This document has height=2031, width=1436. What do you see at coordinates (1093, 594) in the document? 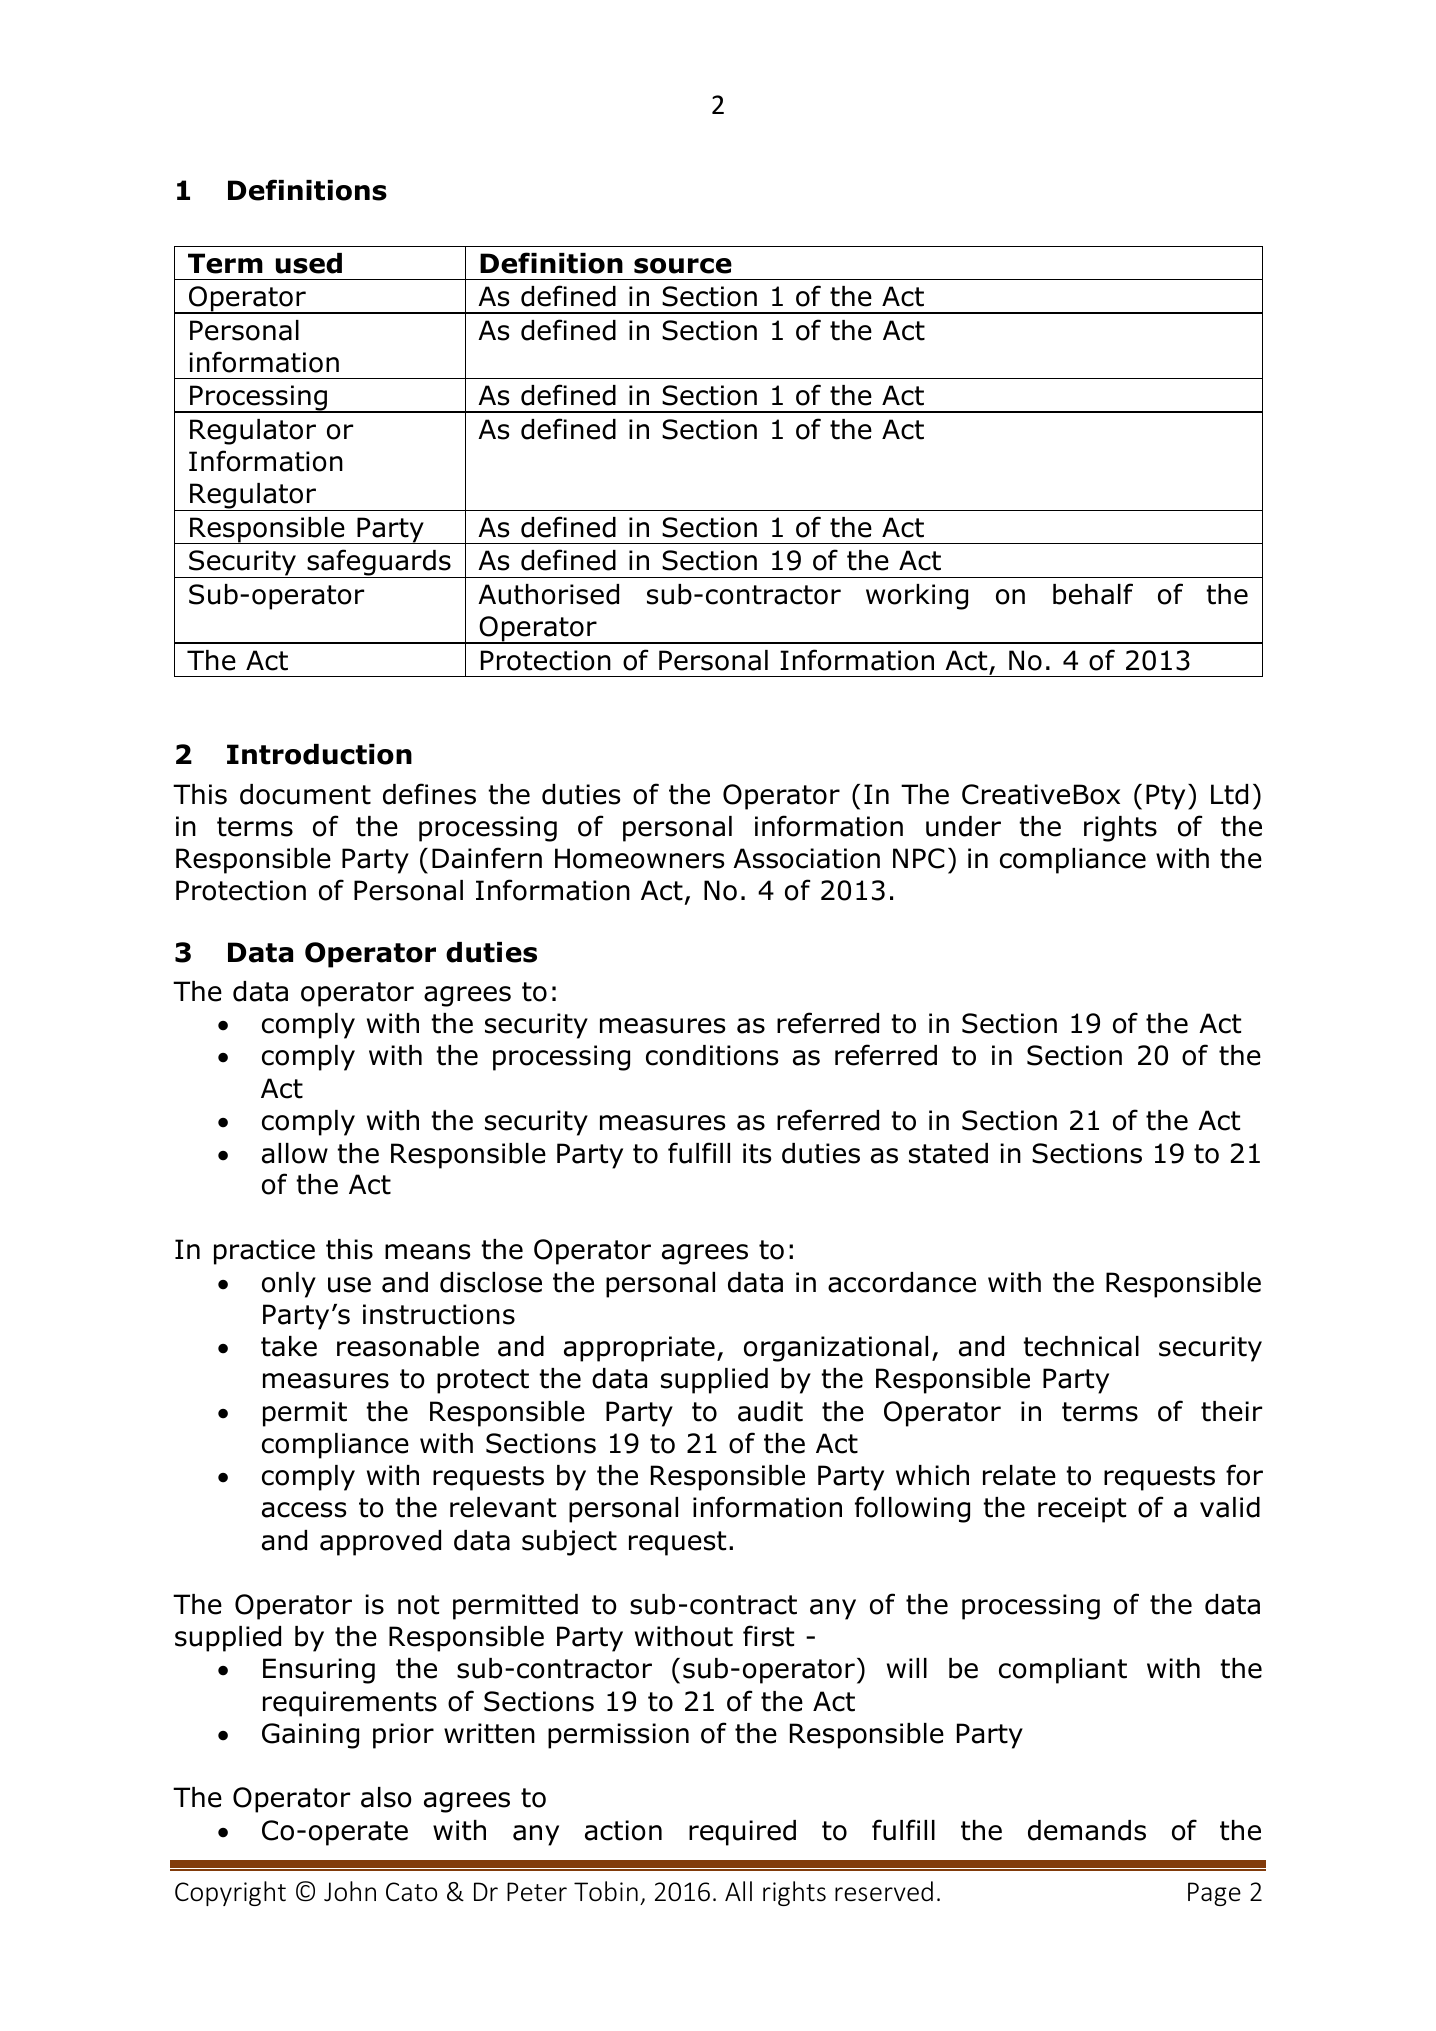
I see `behalf` at bounding box center [1093, 594].
